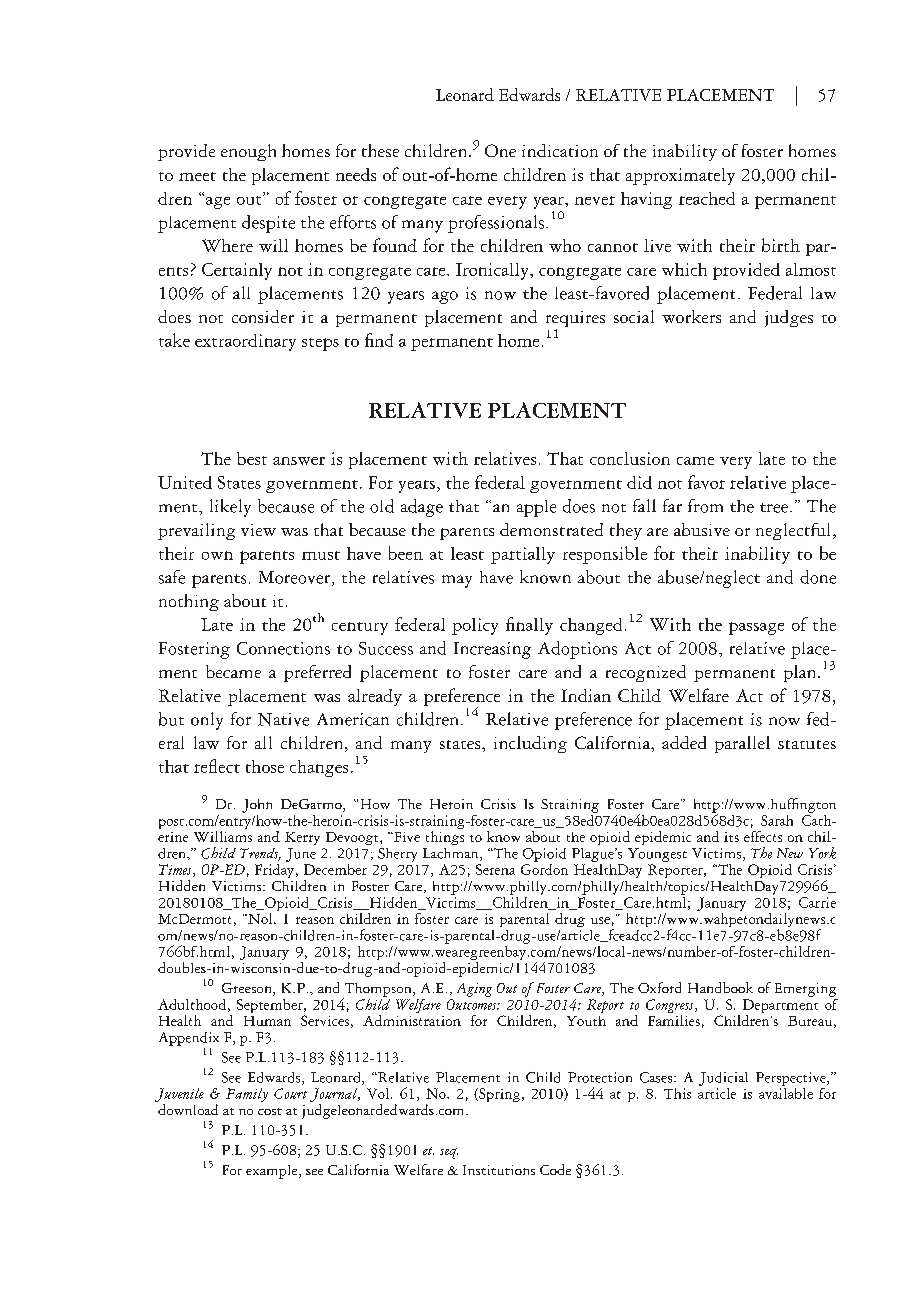 This image has height=1316, width=921. What do you see at coordinates (258, 530) in the image?
I see `view` at bounding box center [258, 530].
